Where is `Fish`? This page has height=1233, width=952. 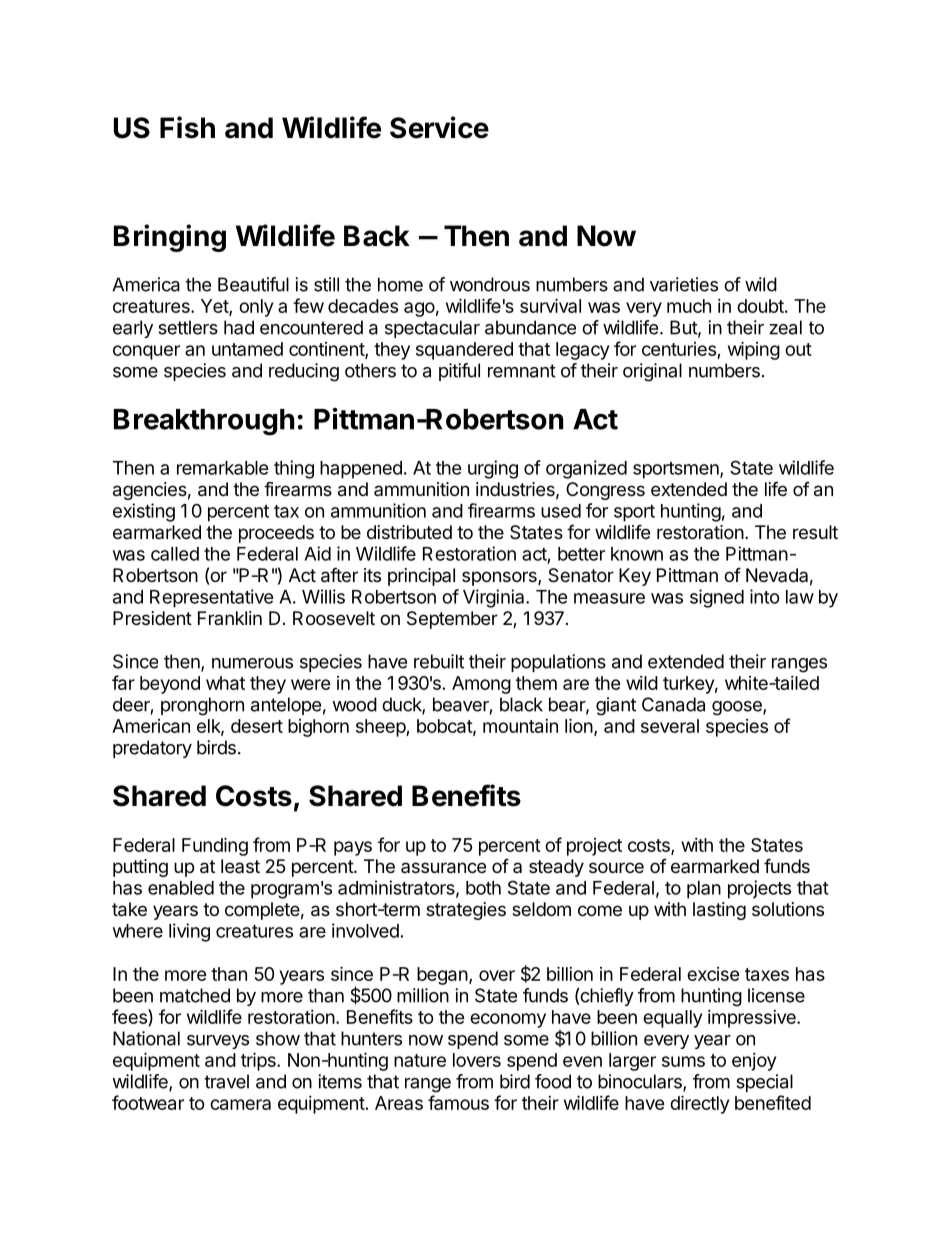
Fish is located at coordinates (187, 127).
